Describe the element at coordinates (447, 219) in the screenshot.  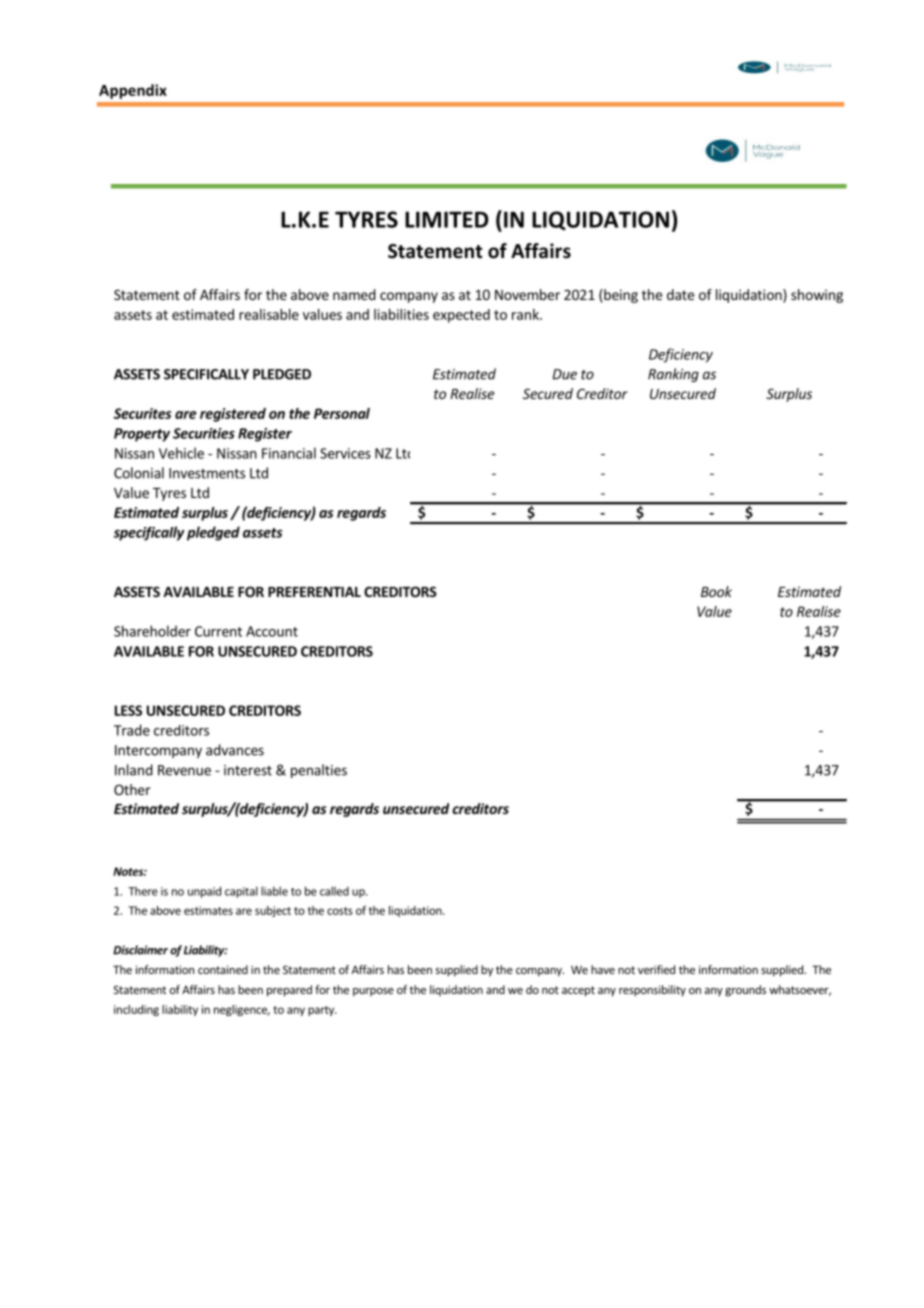
I see `LIMITED` at that location.
